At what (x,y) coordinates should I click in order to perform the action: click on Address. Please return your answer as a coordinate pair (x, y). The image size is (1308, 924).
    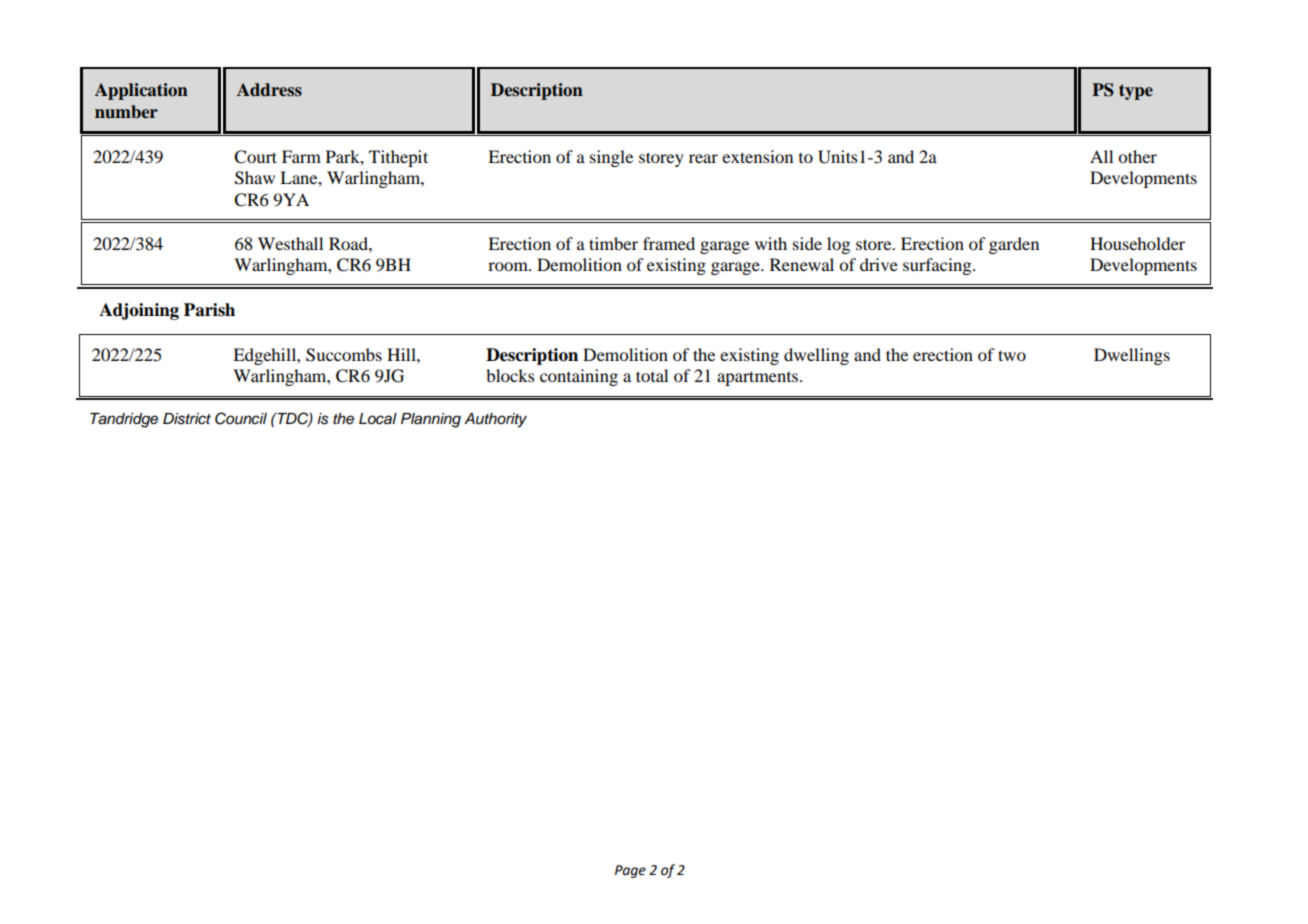
    Looking at the image, I should click on (269, 90).
